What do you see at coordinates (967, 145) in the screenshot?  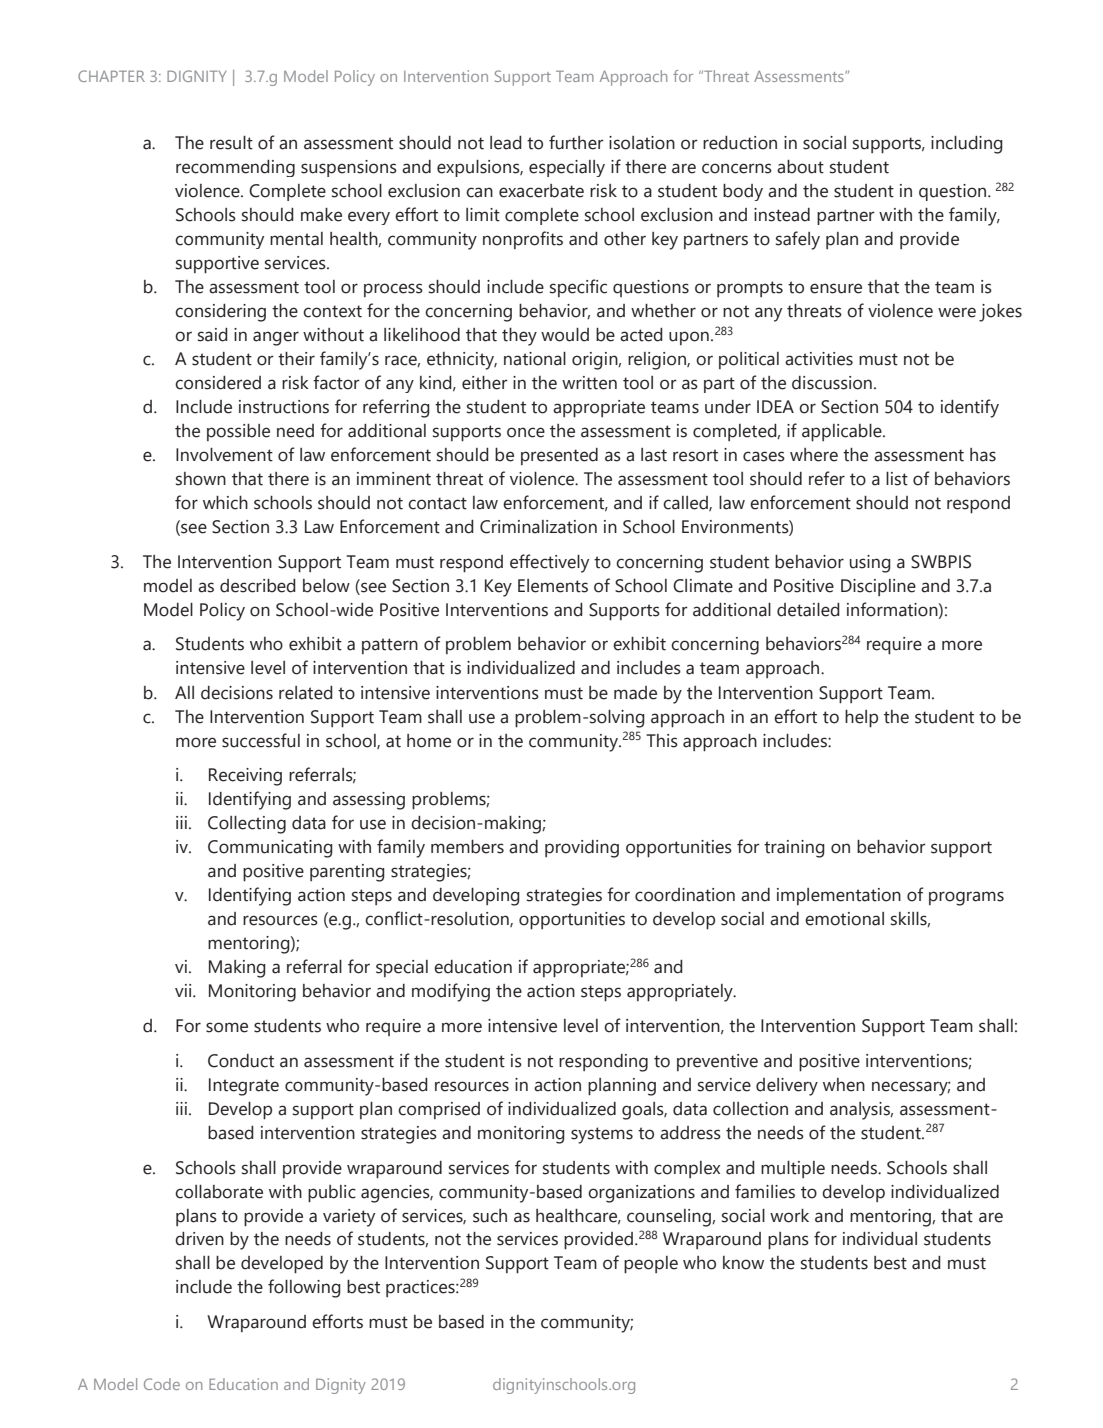 I see `including` at bounding box center [967, 145].
